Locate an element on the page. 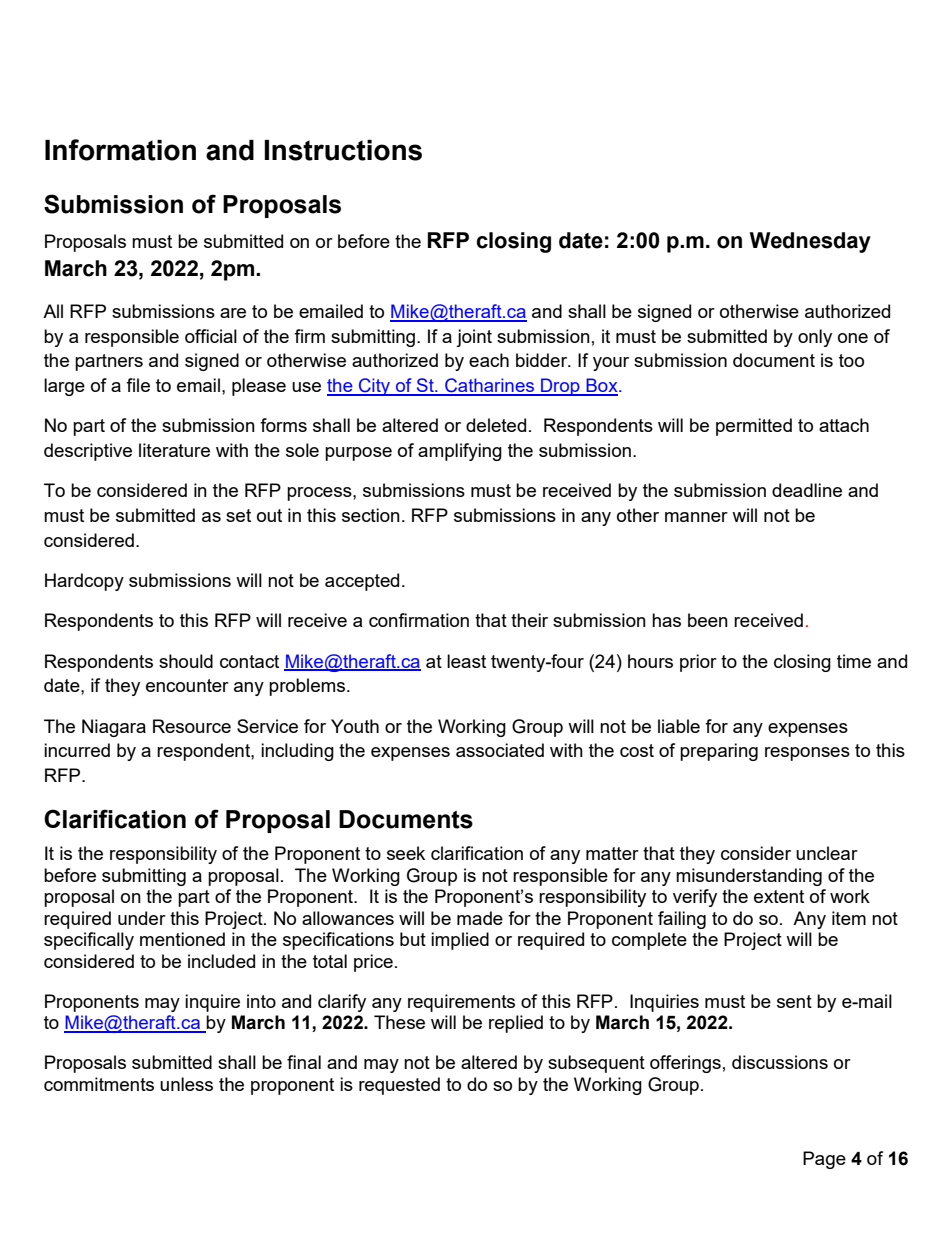 This page has height=1233, width=952. made is located at coordinates (480, 918).
